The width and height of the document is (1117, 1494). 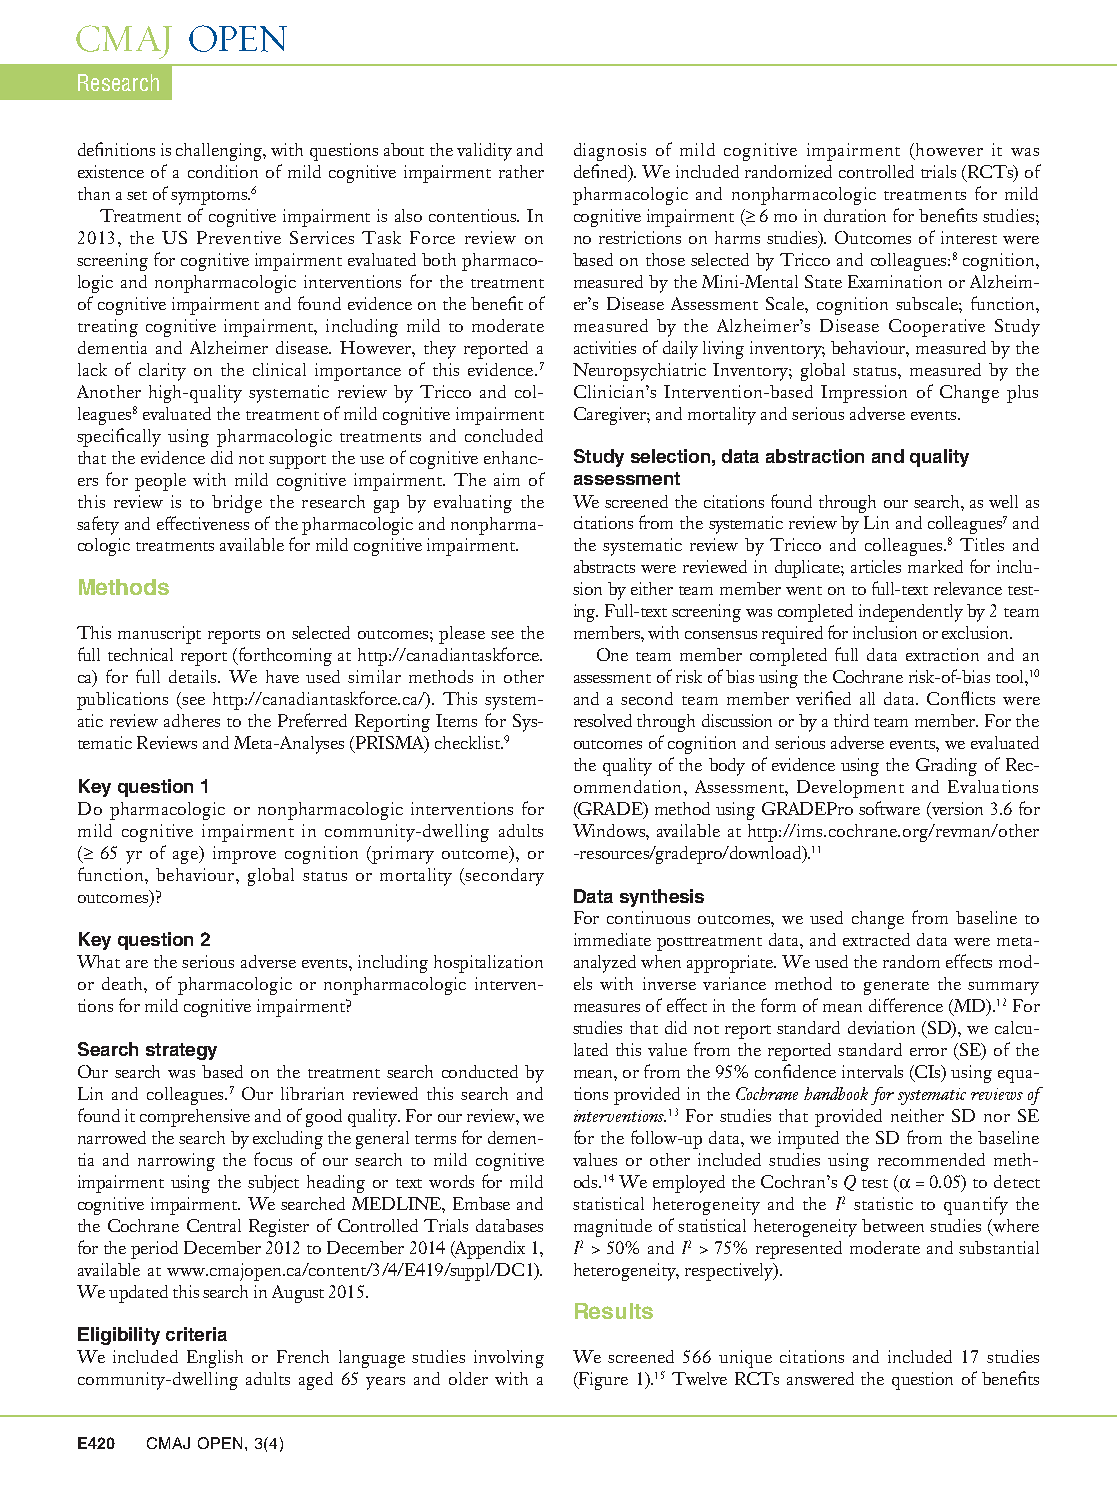 What do you see at coordinates (159, 635) in the document?
I see `manuscript` at bounding box center [159, 635].
